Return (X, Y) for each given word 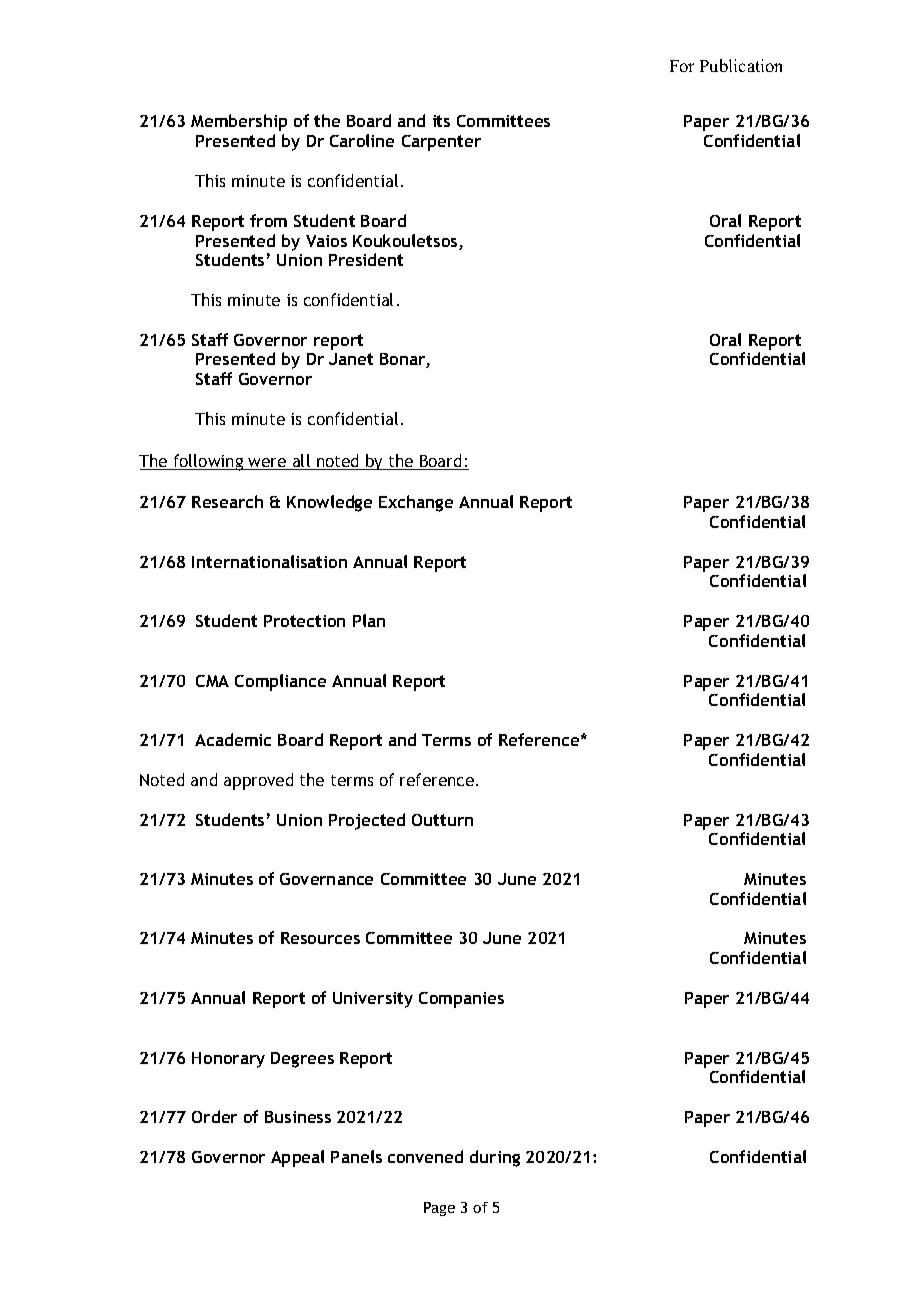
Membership (239, 122)
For (682, 66)
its (441, 121)
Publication (741, 65)
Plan (369, 620)
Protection (304, 621)
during (495, 1158)
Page (439, 1209)
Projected (367, 821)
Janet (351, 359)
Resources (320, 938)
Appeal (297, 1158)
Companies (461, 1000)
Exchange (416, 503)
